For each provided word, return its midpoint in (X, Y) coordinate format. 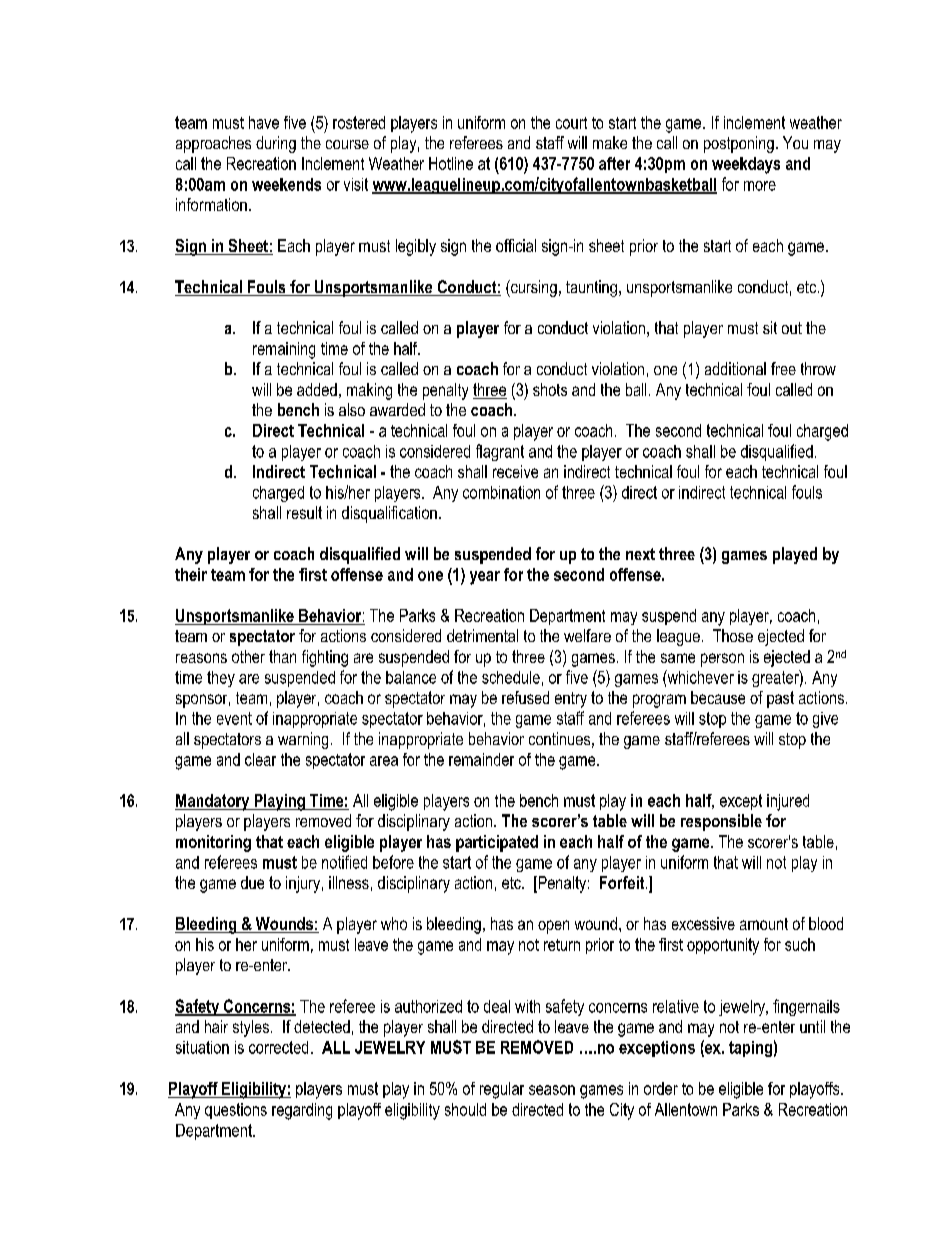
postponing (739, 144)
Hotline (451, 163)
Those (733, 635)
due (252, 882)
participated (497, 843)
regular (502, 1090)
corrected (278, 1047)
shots (550, 389)
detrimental (482, 635)
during (276, 144)
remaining (284, 350)
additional (735, 368)
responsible (721, 822)
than (282, 656)
